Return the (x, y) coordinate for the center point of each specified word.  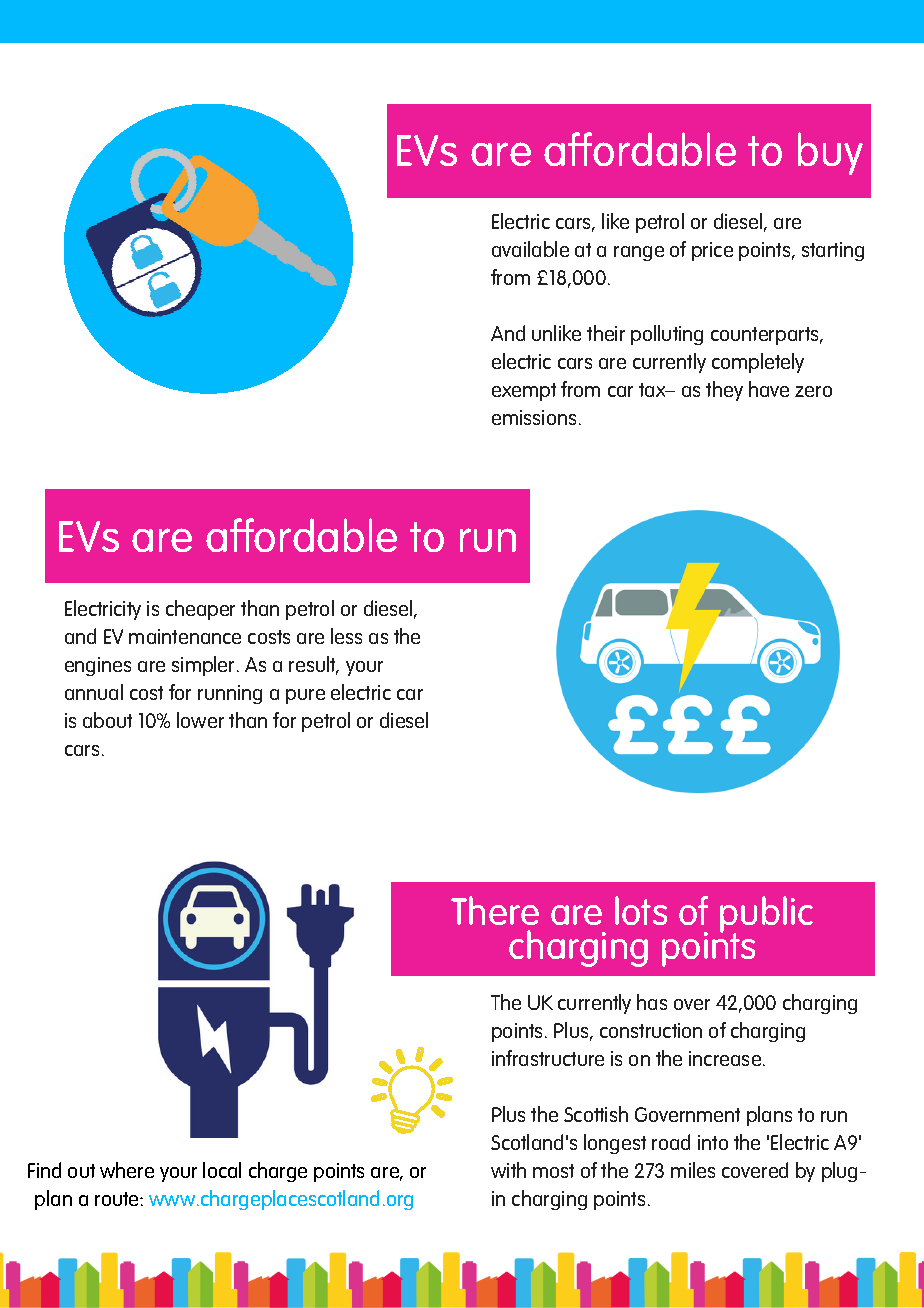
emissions (534, 417)
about (107, 720)
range (639, 253)
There (495, 910)
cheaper (200, 610)
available (530, 249)
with (508, 1170)
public (766, 916)
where (127, 1170)
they (724, 391)
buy (830, 153)
